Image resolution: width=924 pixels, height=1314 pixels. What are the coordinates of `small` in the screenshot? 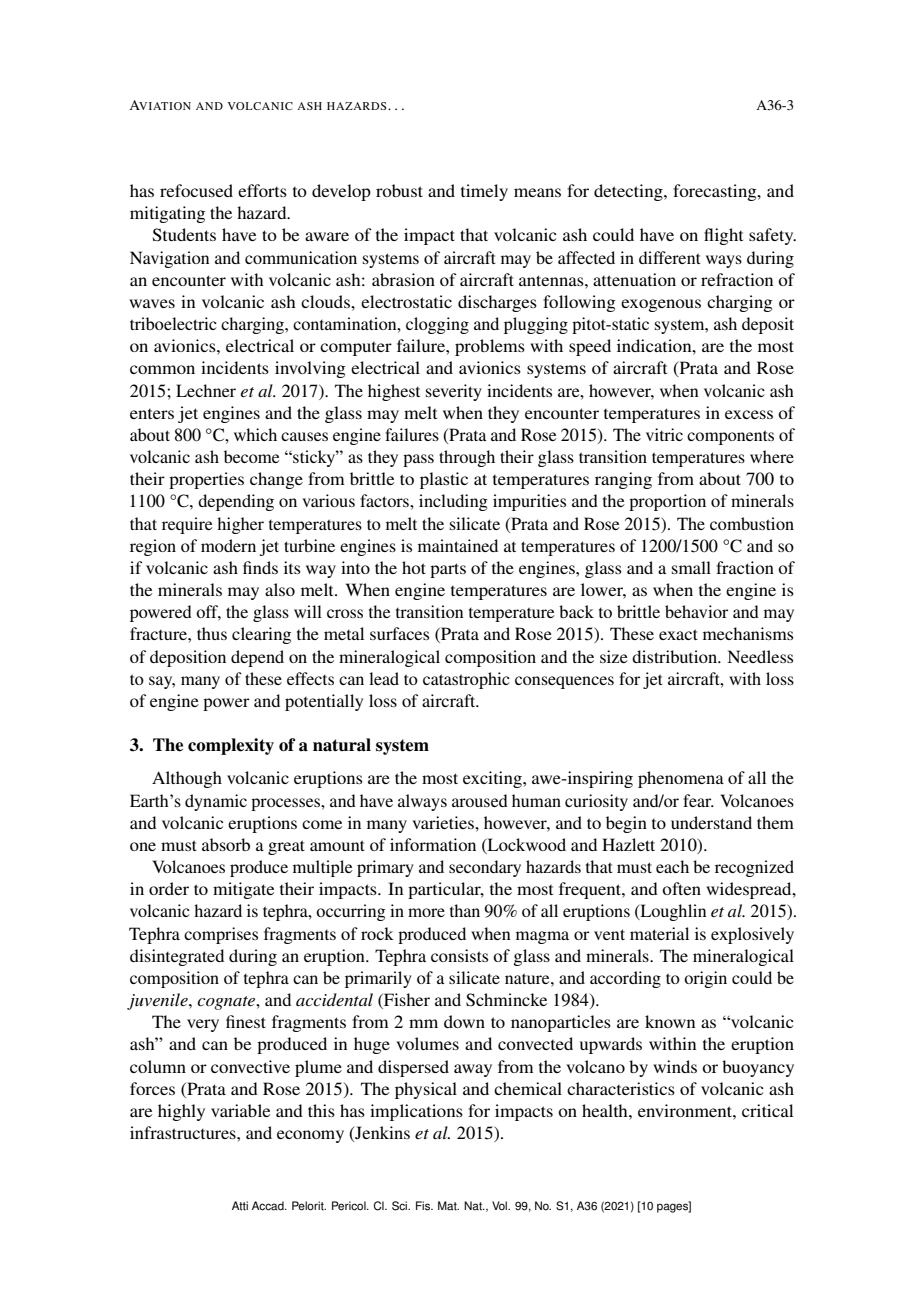 It's located at (691, 567).
